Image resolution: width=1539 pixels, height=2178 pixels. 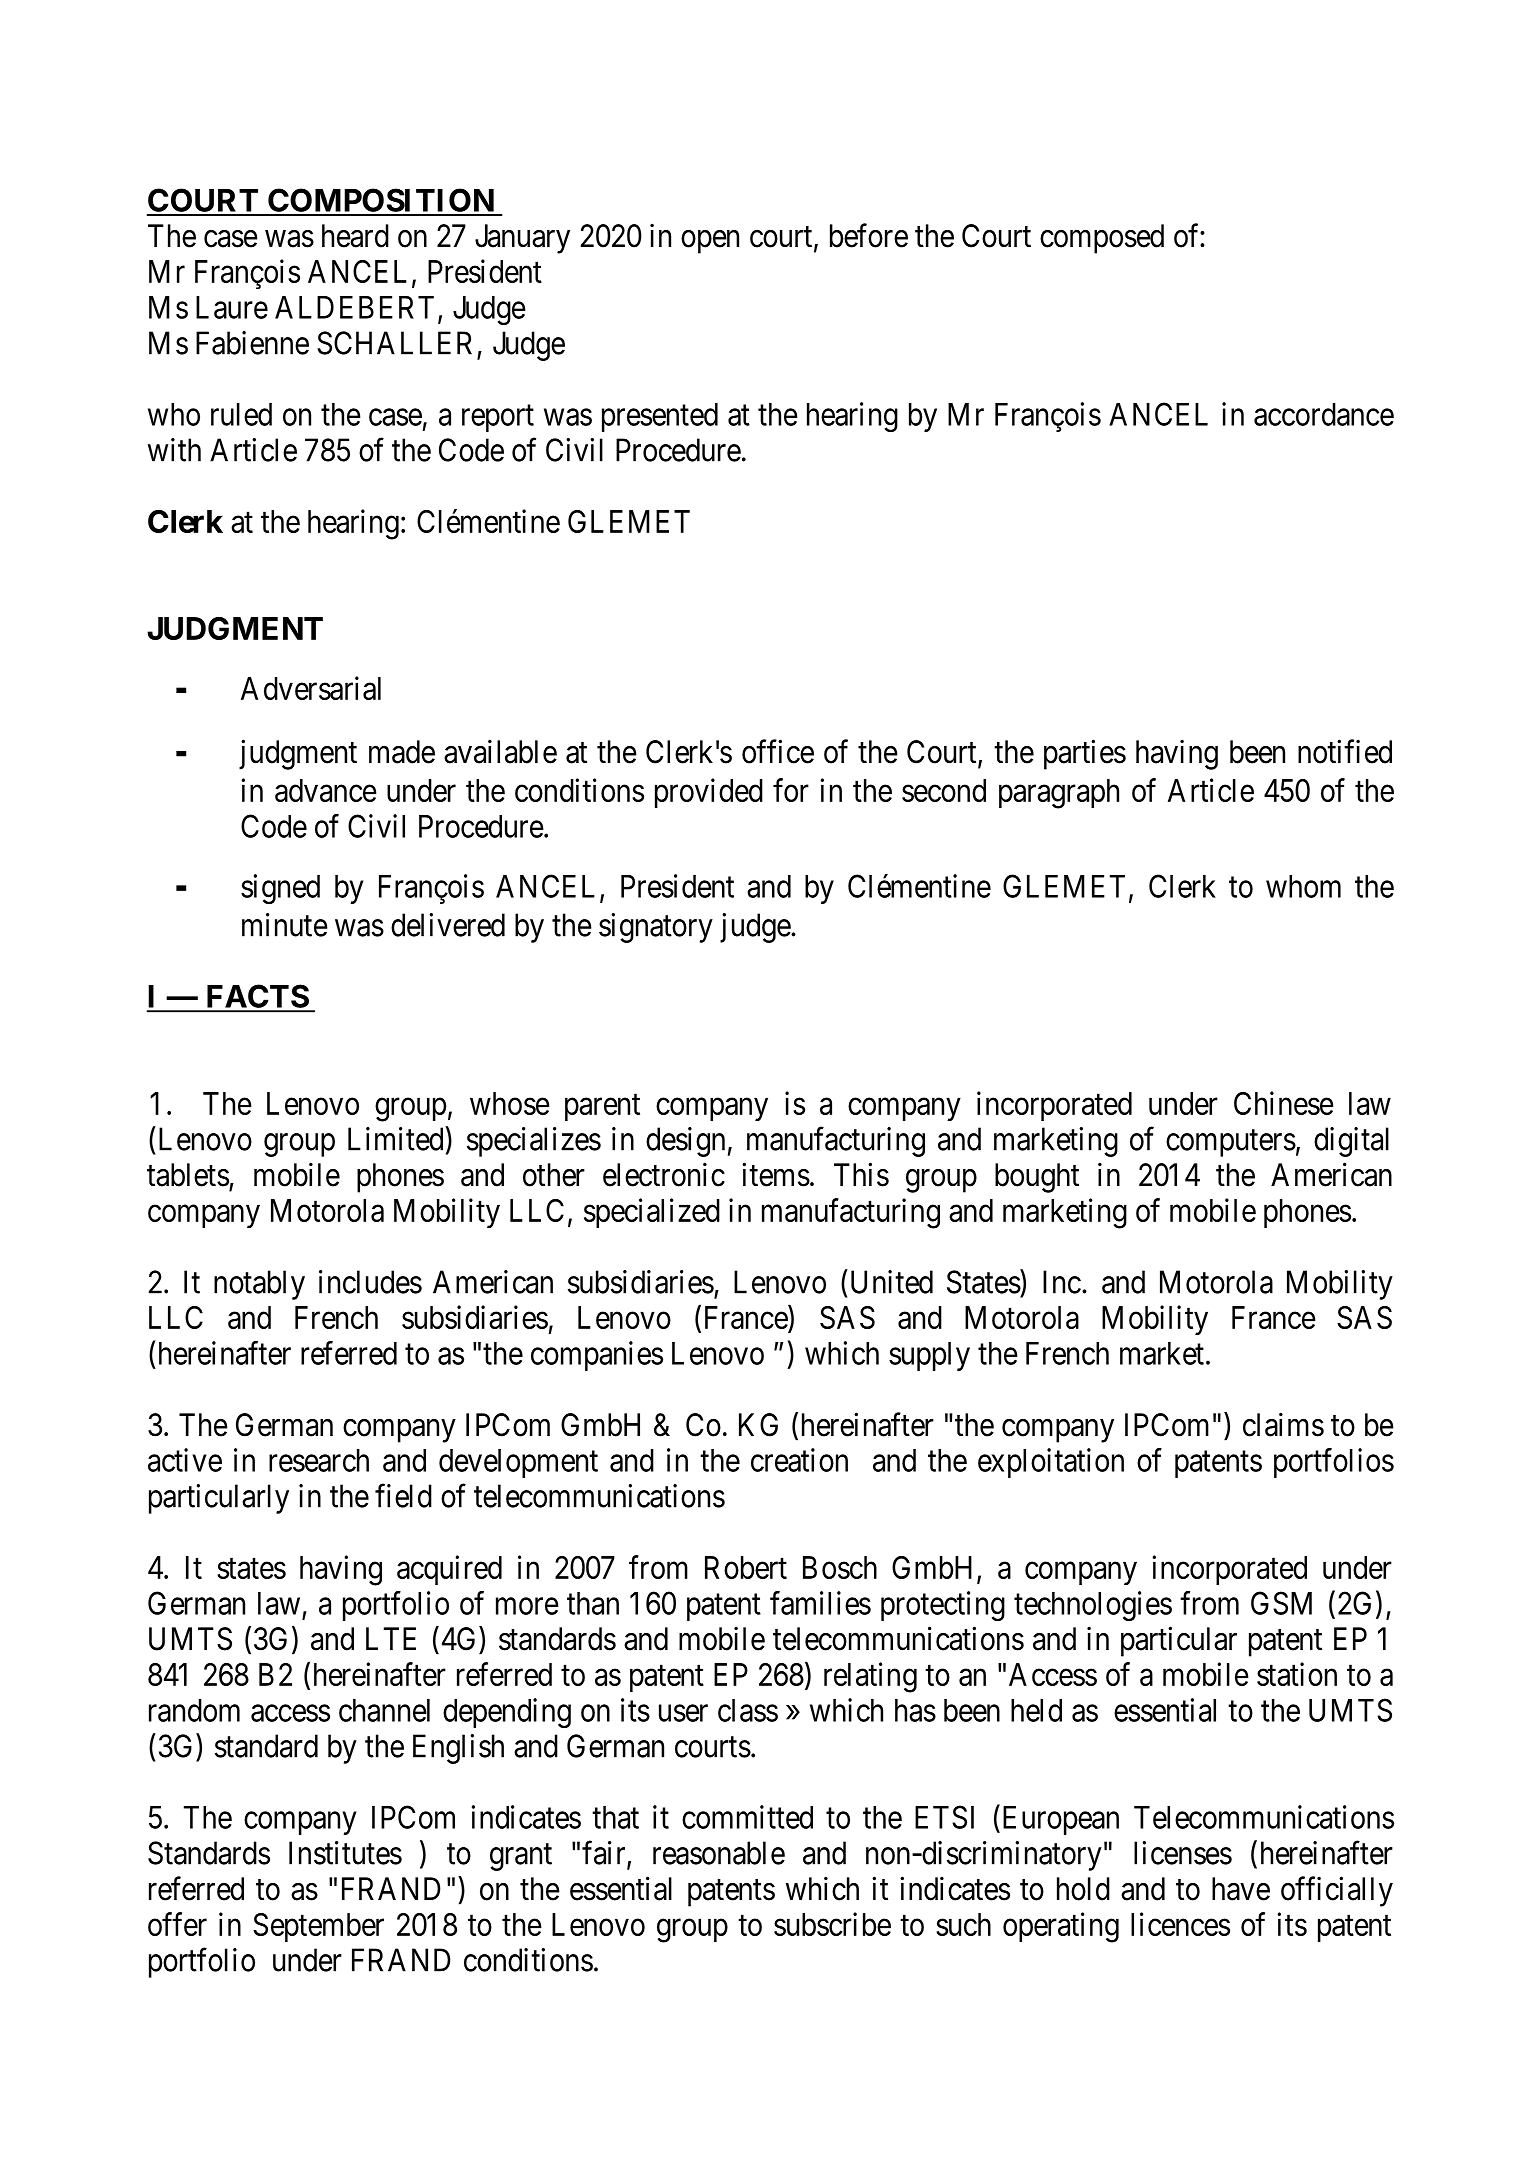 I want to click on office, so click(x=778, y=751).
